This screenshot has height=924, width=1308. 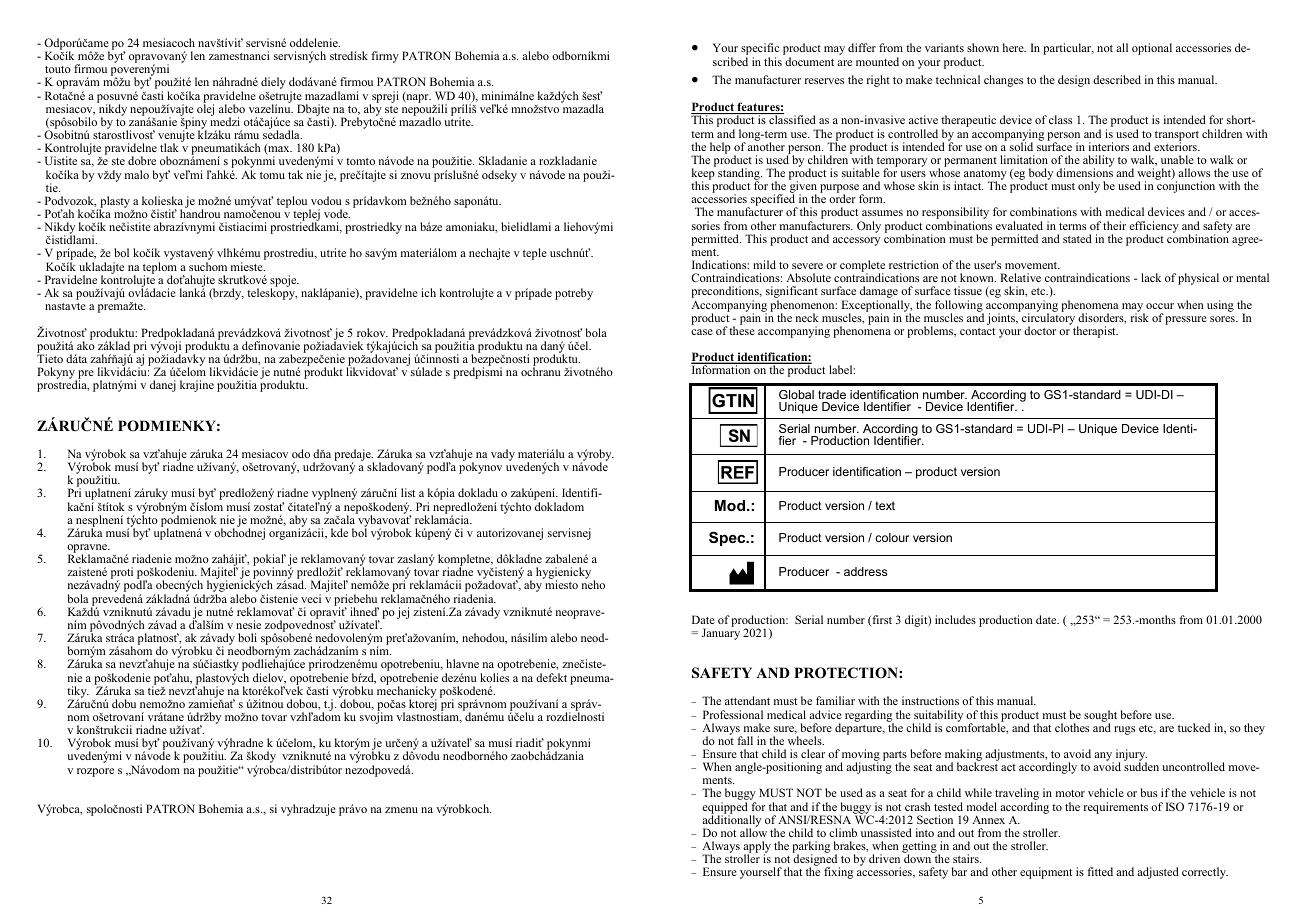 What do you see at coordinates (339, 532) in the screenshot?
I see `kde` at bounding box center [339, 532].
